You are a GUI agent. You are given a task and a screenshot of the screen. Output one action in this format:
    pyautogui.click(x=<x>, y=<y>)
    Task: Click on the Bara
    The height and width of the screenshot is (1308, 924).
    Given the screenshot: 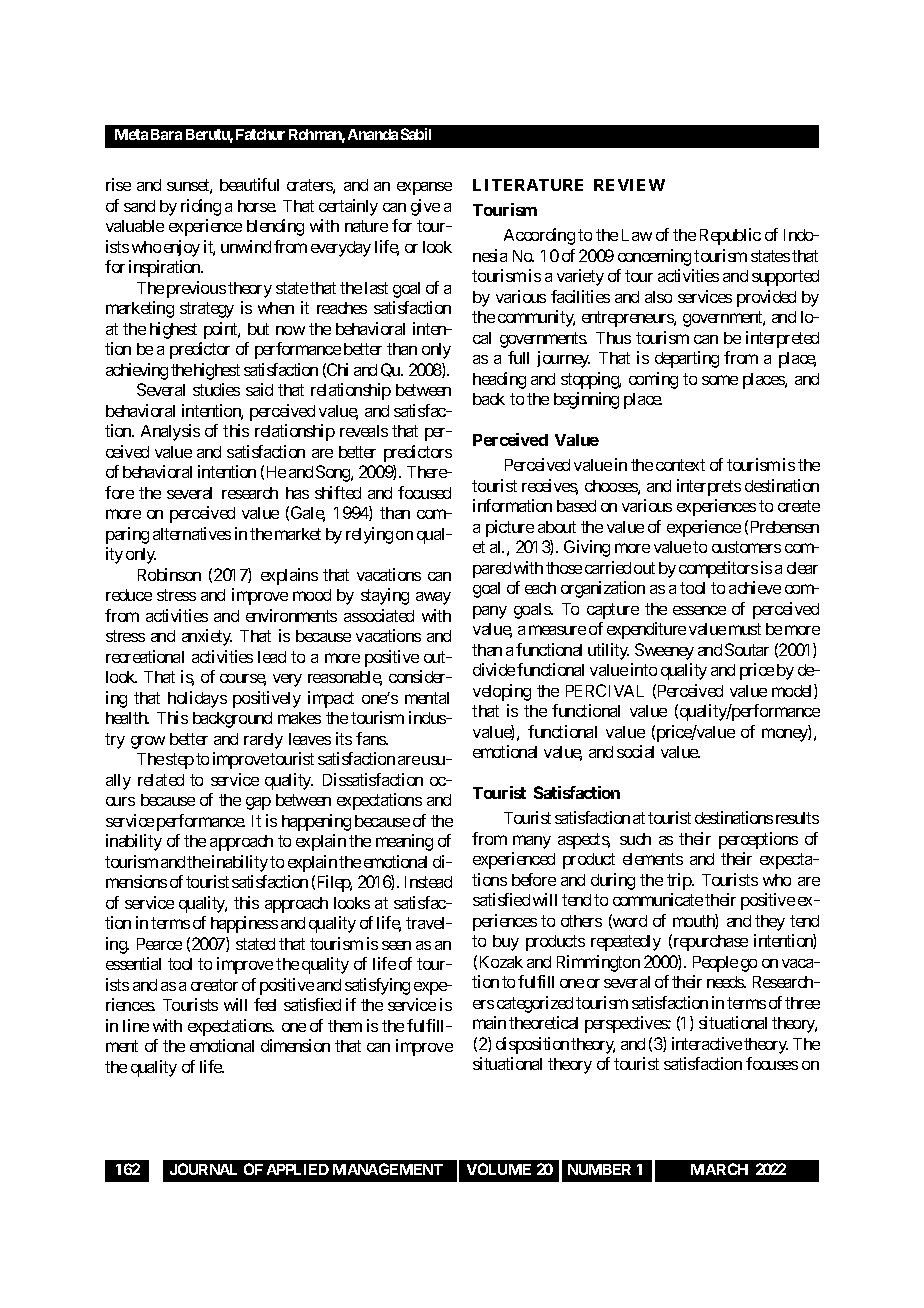 What is the action you would take?
    pyautogui.click(x=166, y=134)
